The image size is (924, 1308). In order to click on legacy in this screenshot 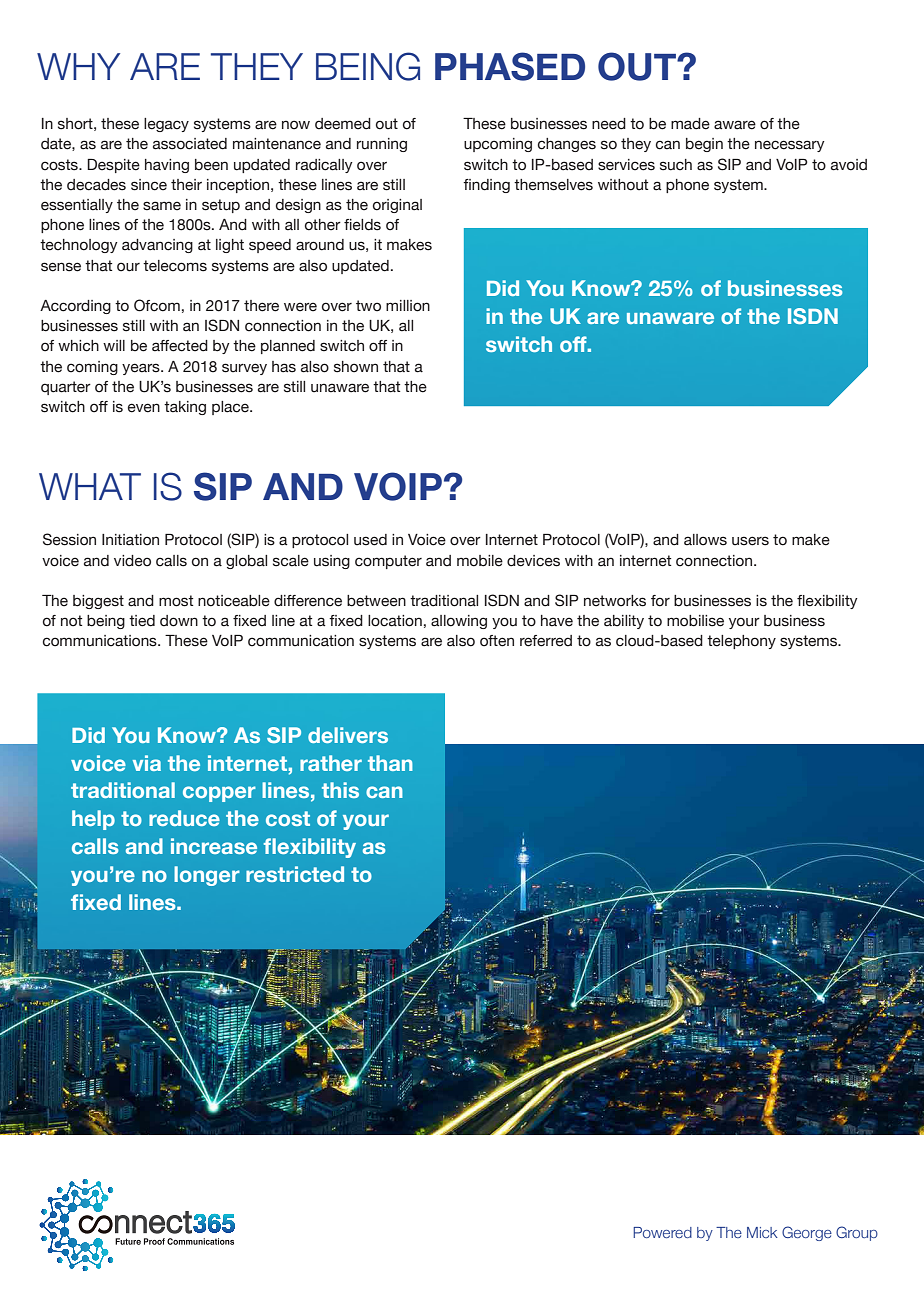, I will do `click(166, 125)`.
